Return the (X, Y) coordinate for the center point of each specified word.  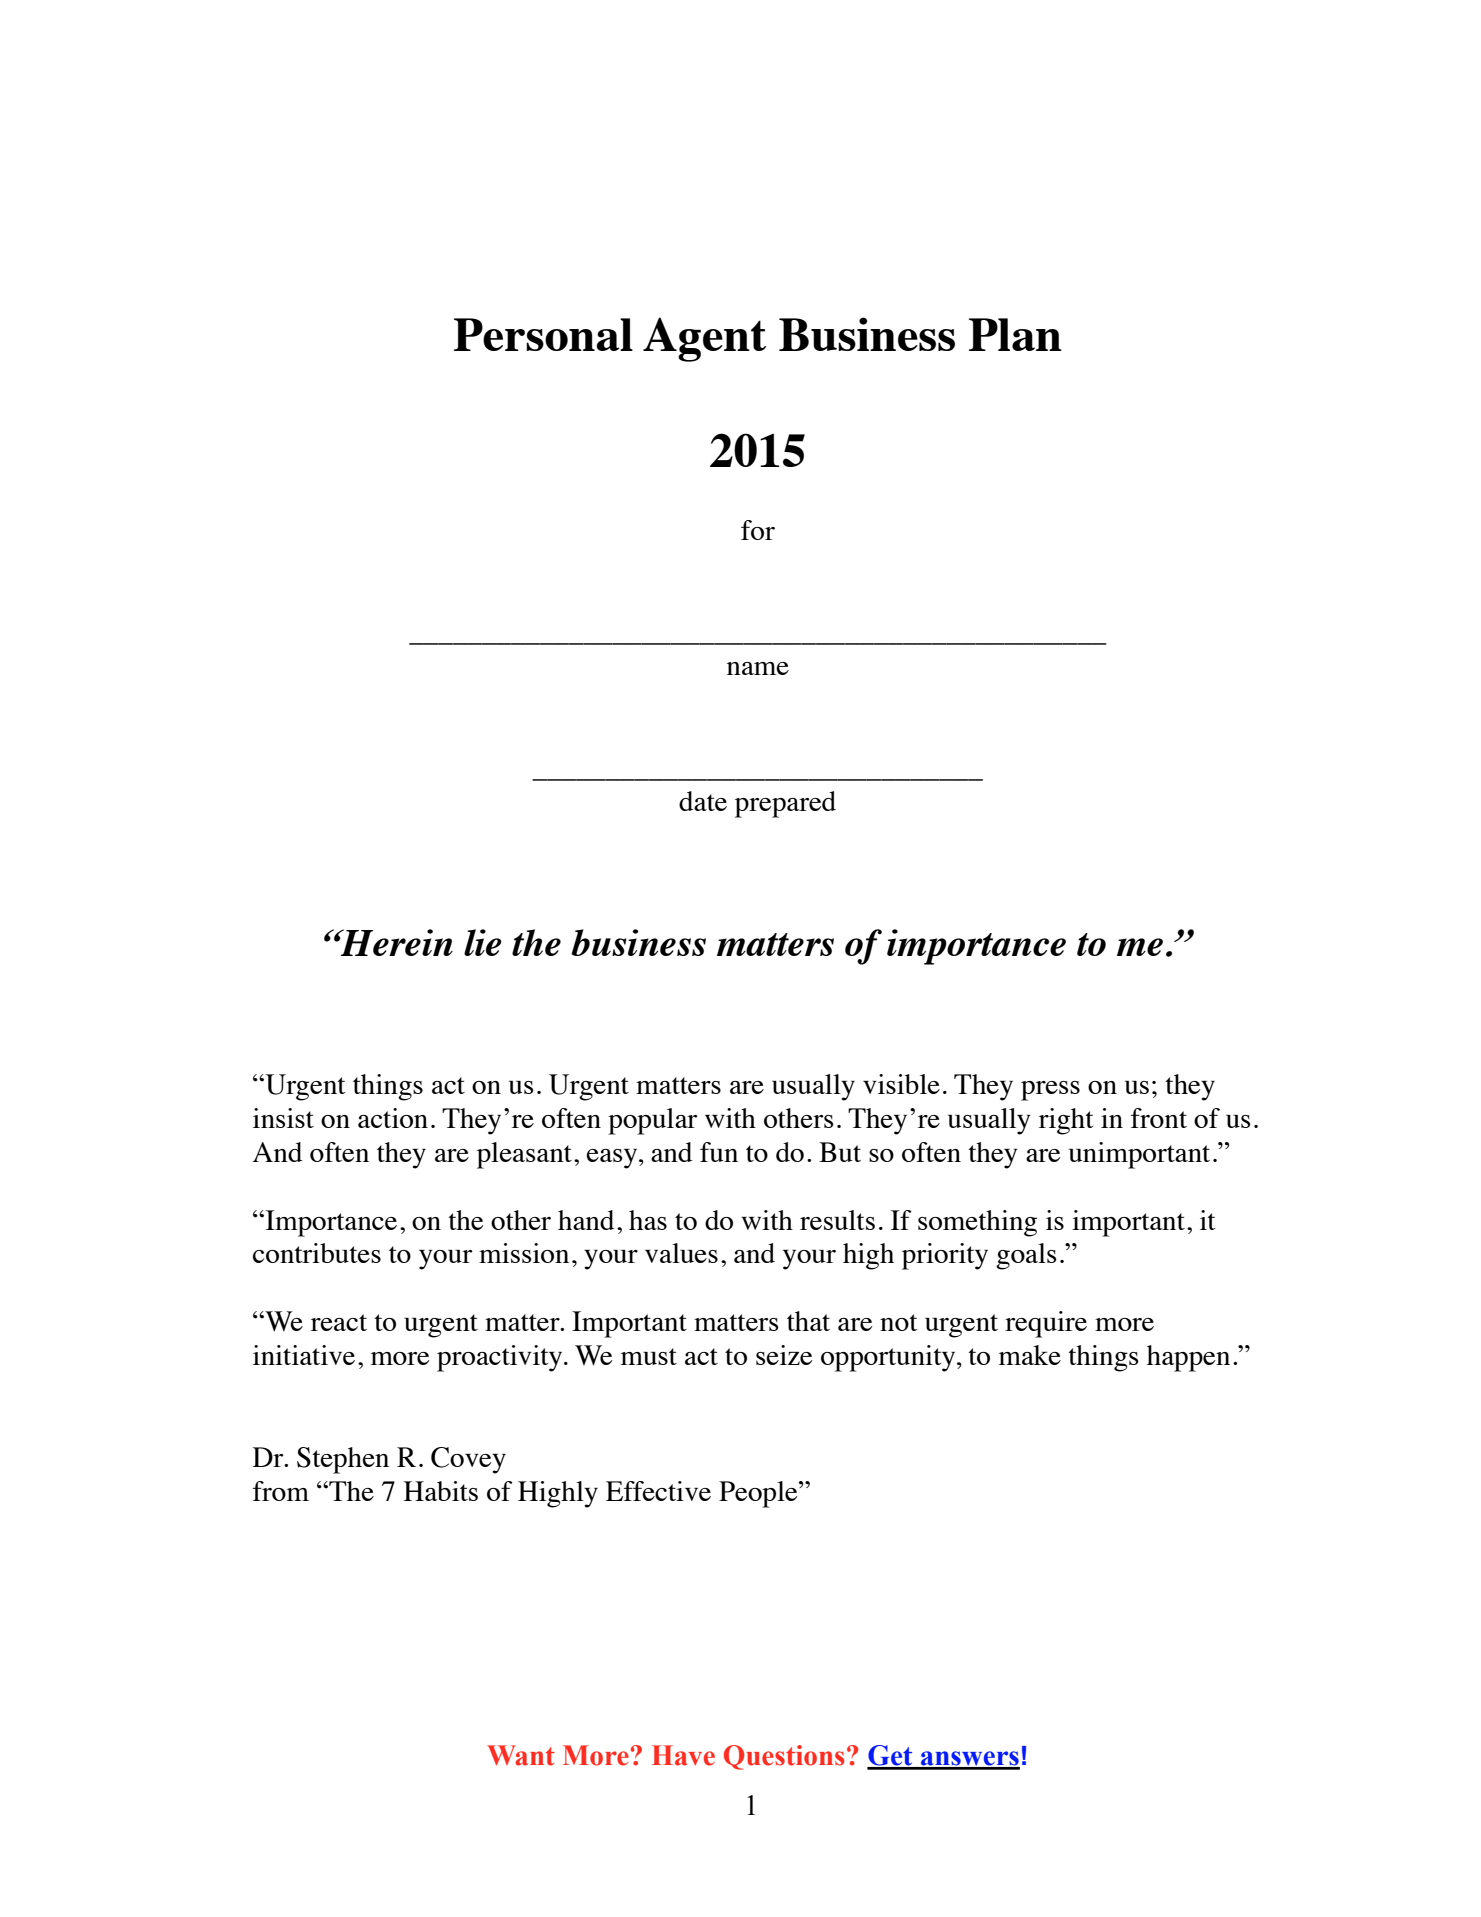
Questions (784, 1757)
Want (521, 1755)
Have (683, 1755)
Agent (704, 339)
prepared (785, 804)
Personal (543, 334)
